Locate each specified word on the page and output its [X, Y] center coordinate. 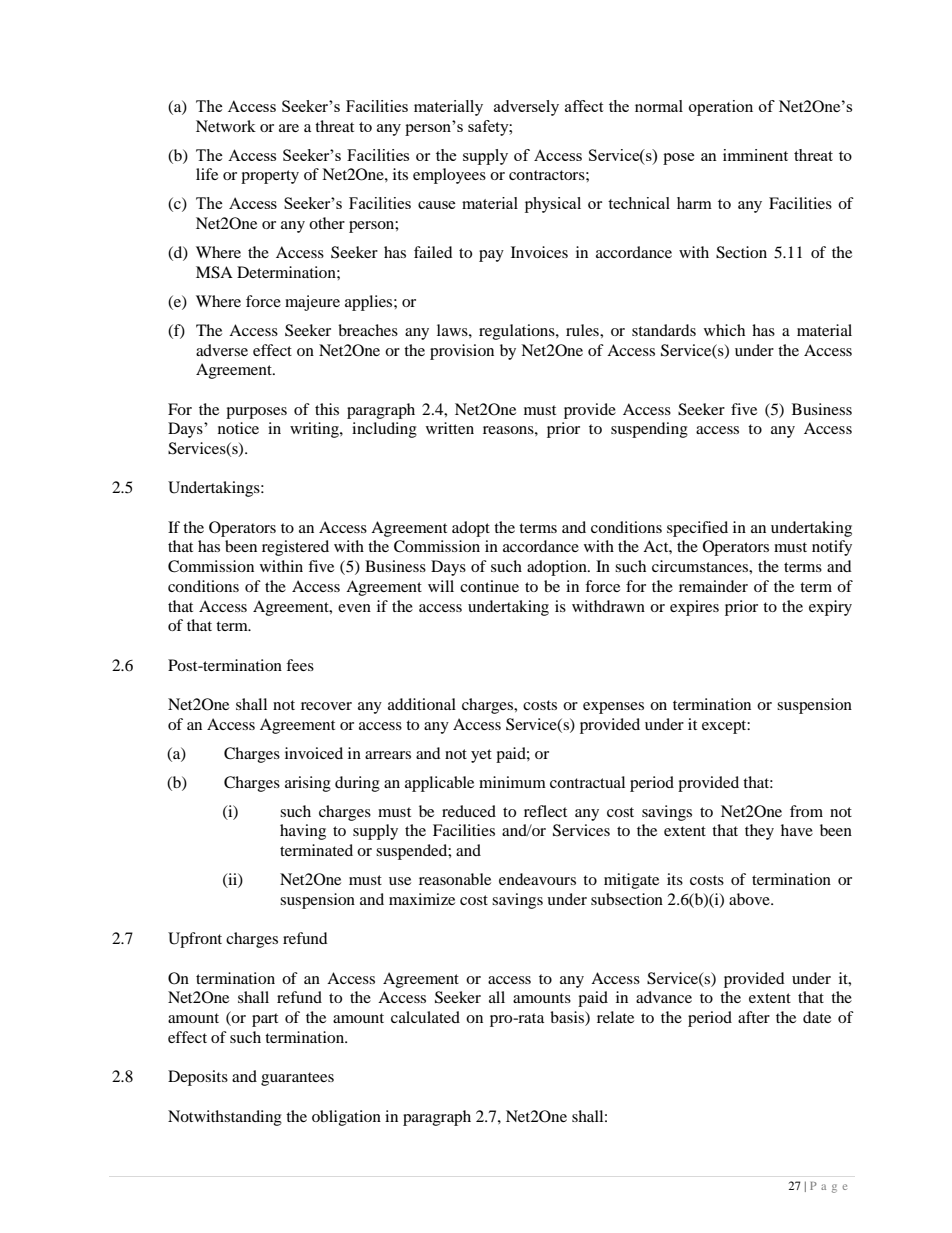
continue [489, 586]
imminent [755, 155]
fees [300, 665]
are [289, 128]
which [724, 330]
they [759, 832]
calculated [425, 1017]
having [303, 832]
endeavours [537, 879]
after [754, 1017]
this [327, 409]
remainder [713, 586]
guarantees [297, 1079]
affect [584, 106]
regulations [518, 332]
